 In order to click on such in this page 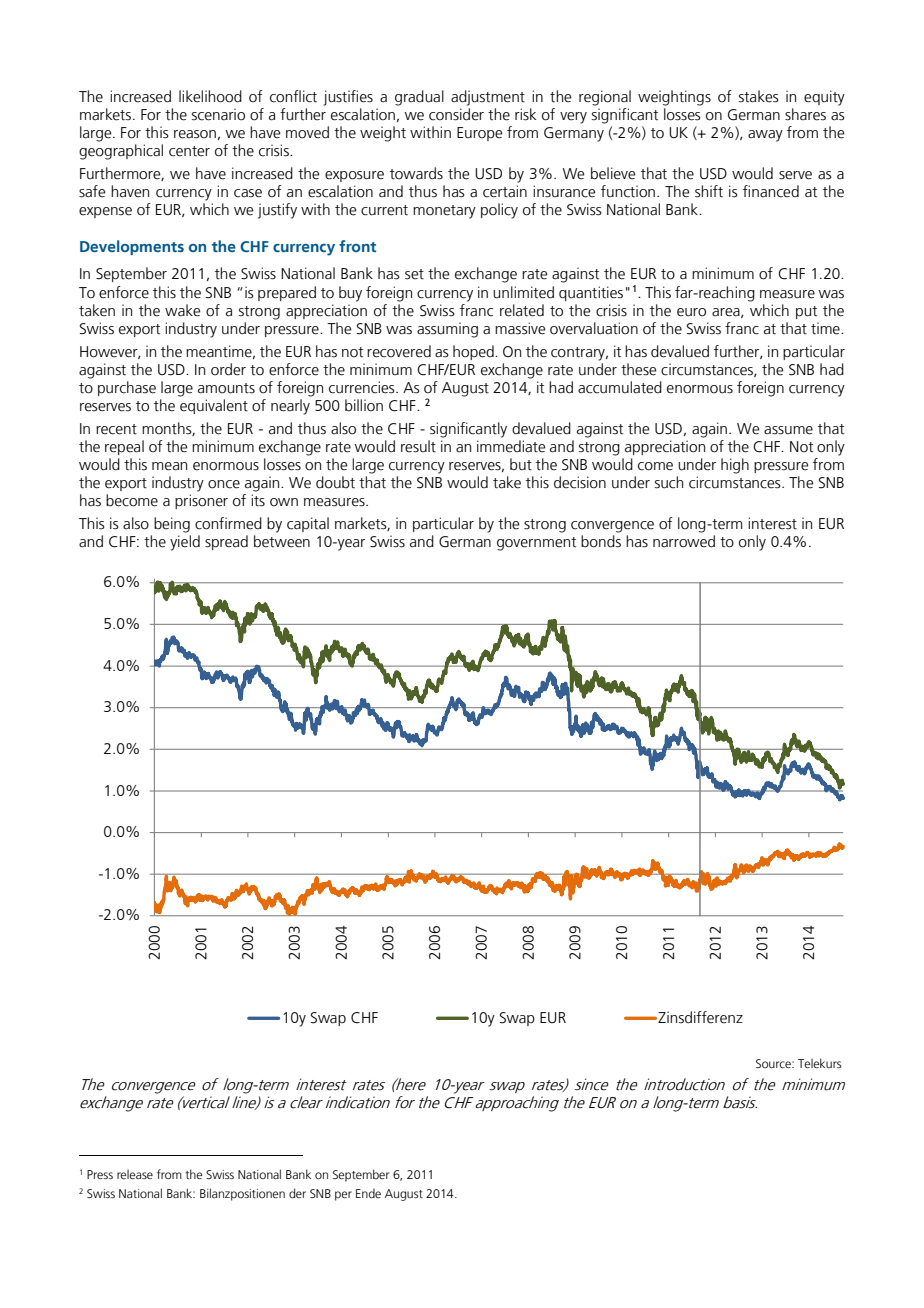, I will do `click(669, 482)`.
